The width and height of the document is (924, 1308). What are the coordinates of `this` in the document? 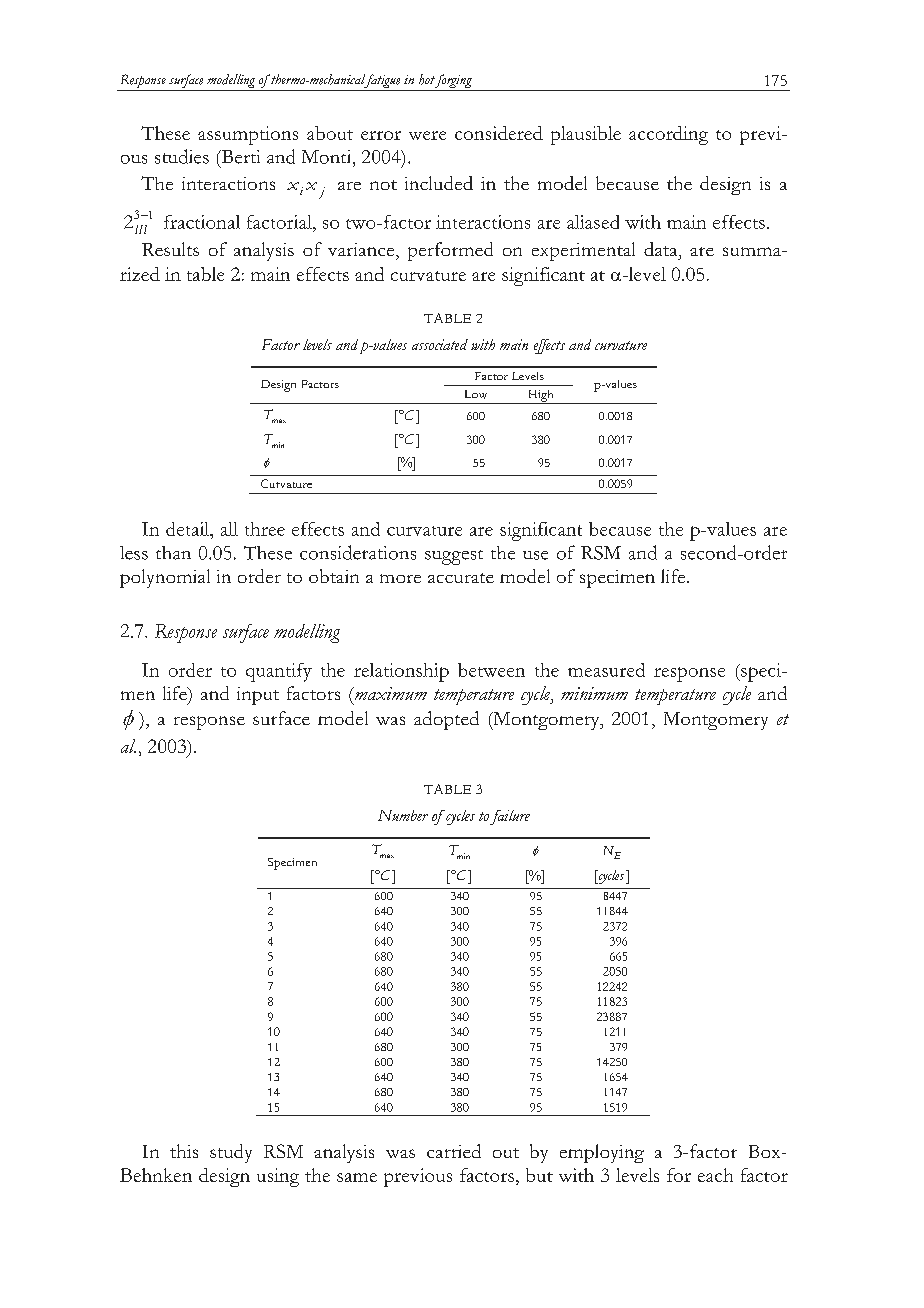 It's located at (184, 1151).
